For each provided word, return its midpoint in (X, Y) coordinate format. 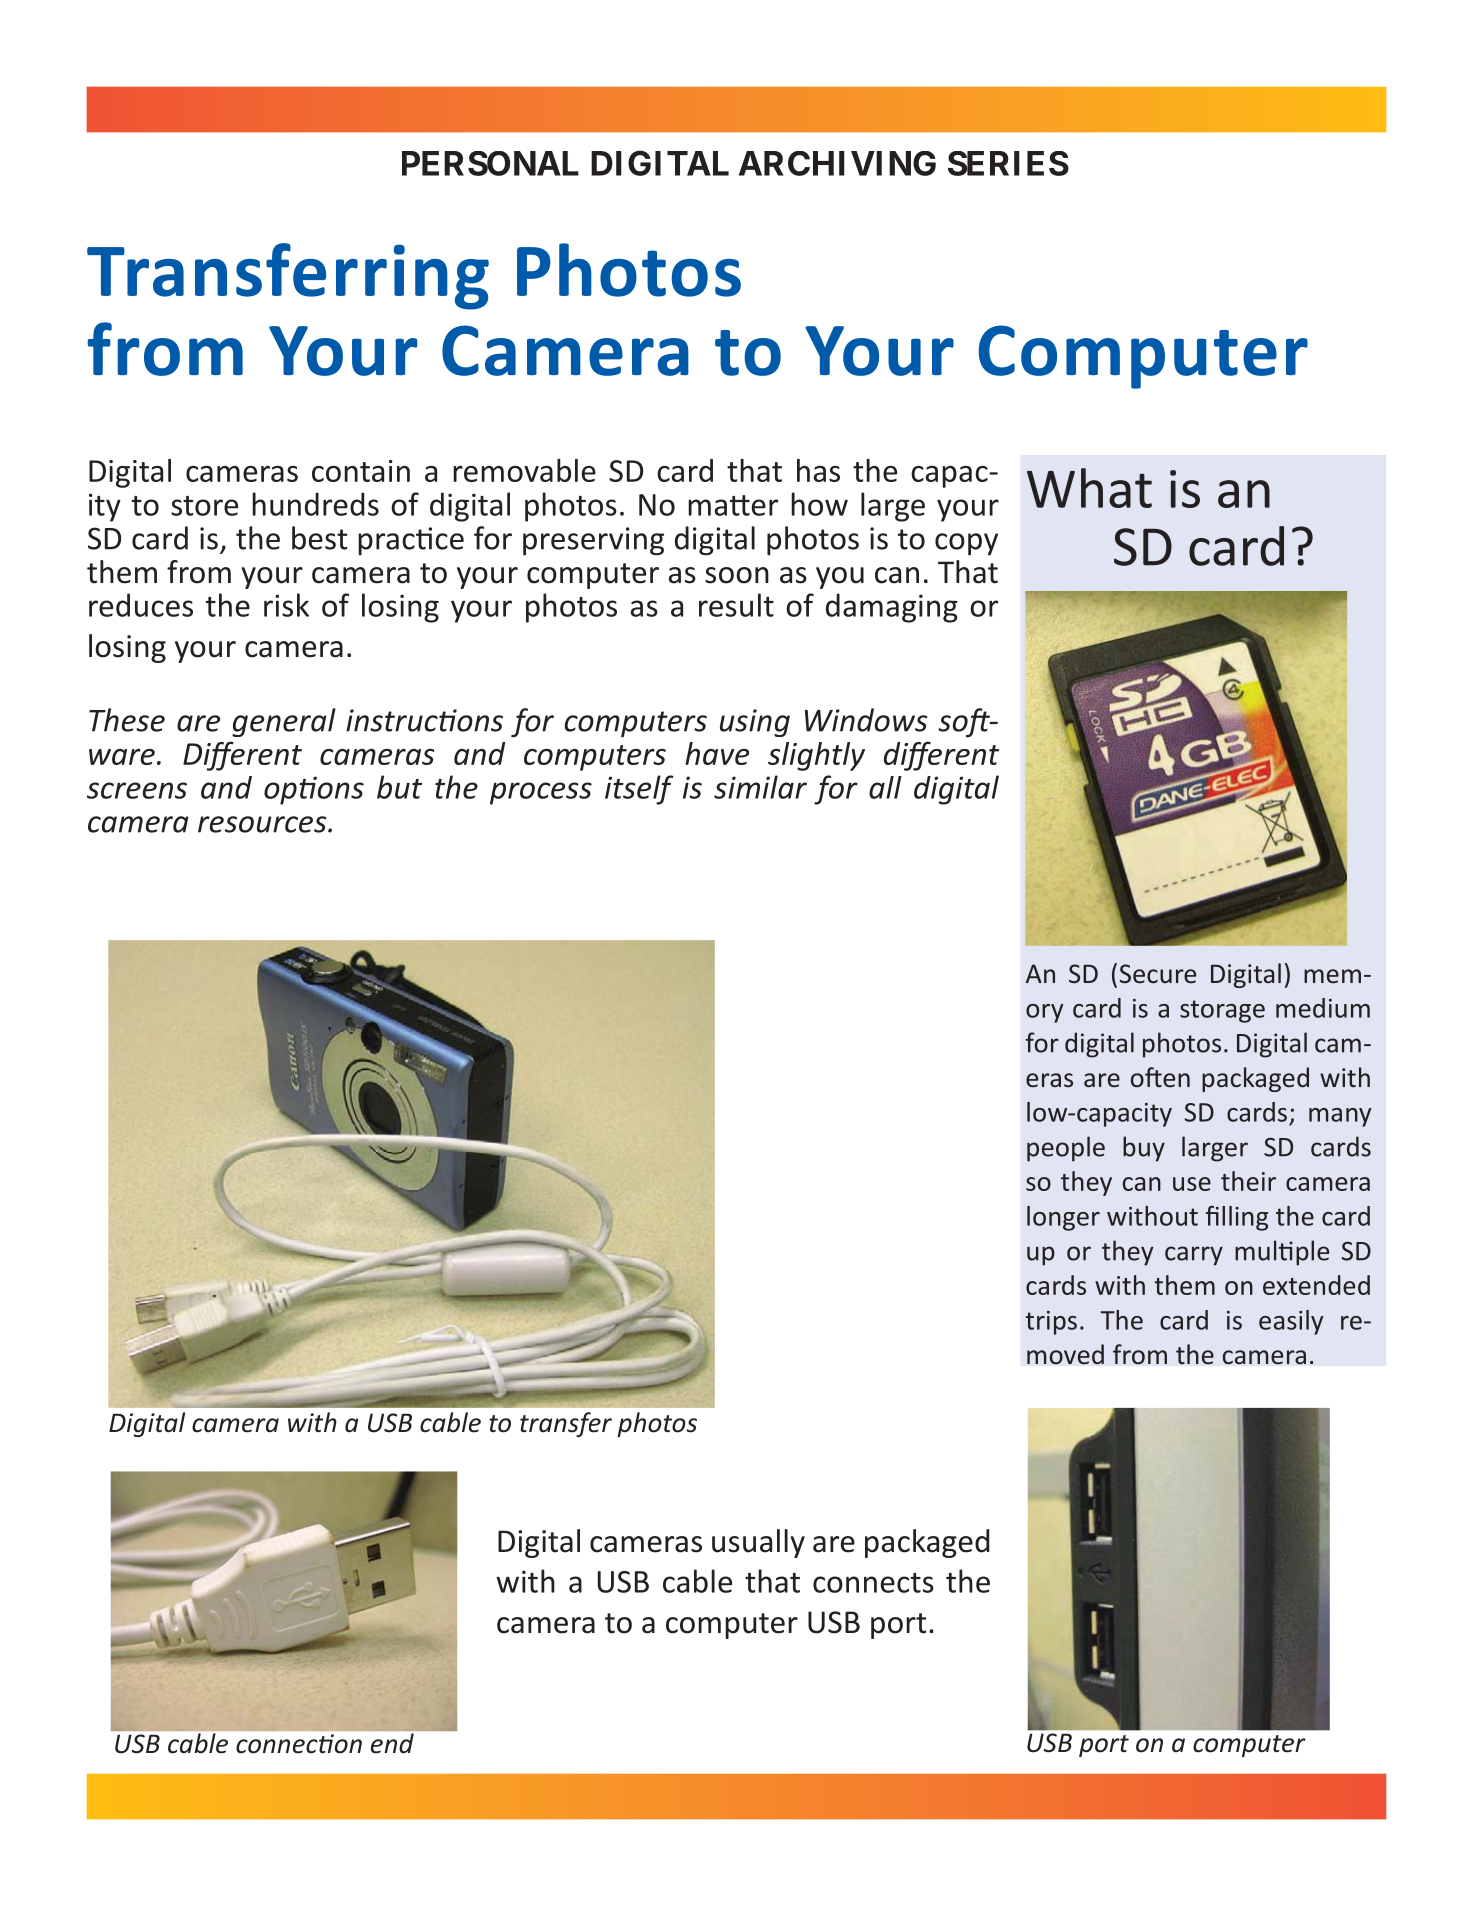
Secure (1158, 973)
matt (719, 505)
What (1089, 488)
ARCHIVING (837, 163)
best (319, 538)
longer (1063, 1218)
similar (760, 787)
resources (263, 824)
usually (758, 1543)
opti (290, 790)
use (1192, 1184)
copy (966, 544)
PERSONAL (490, 163)
